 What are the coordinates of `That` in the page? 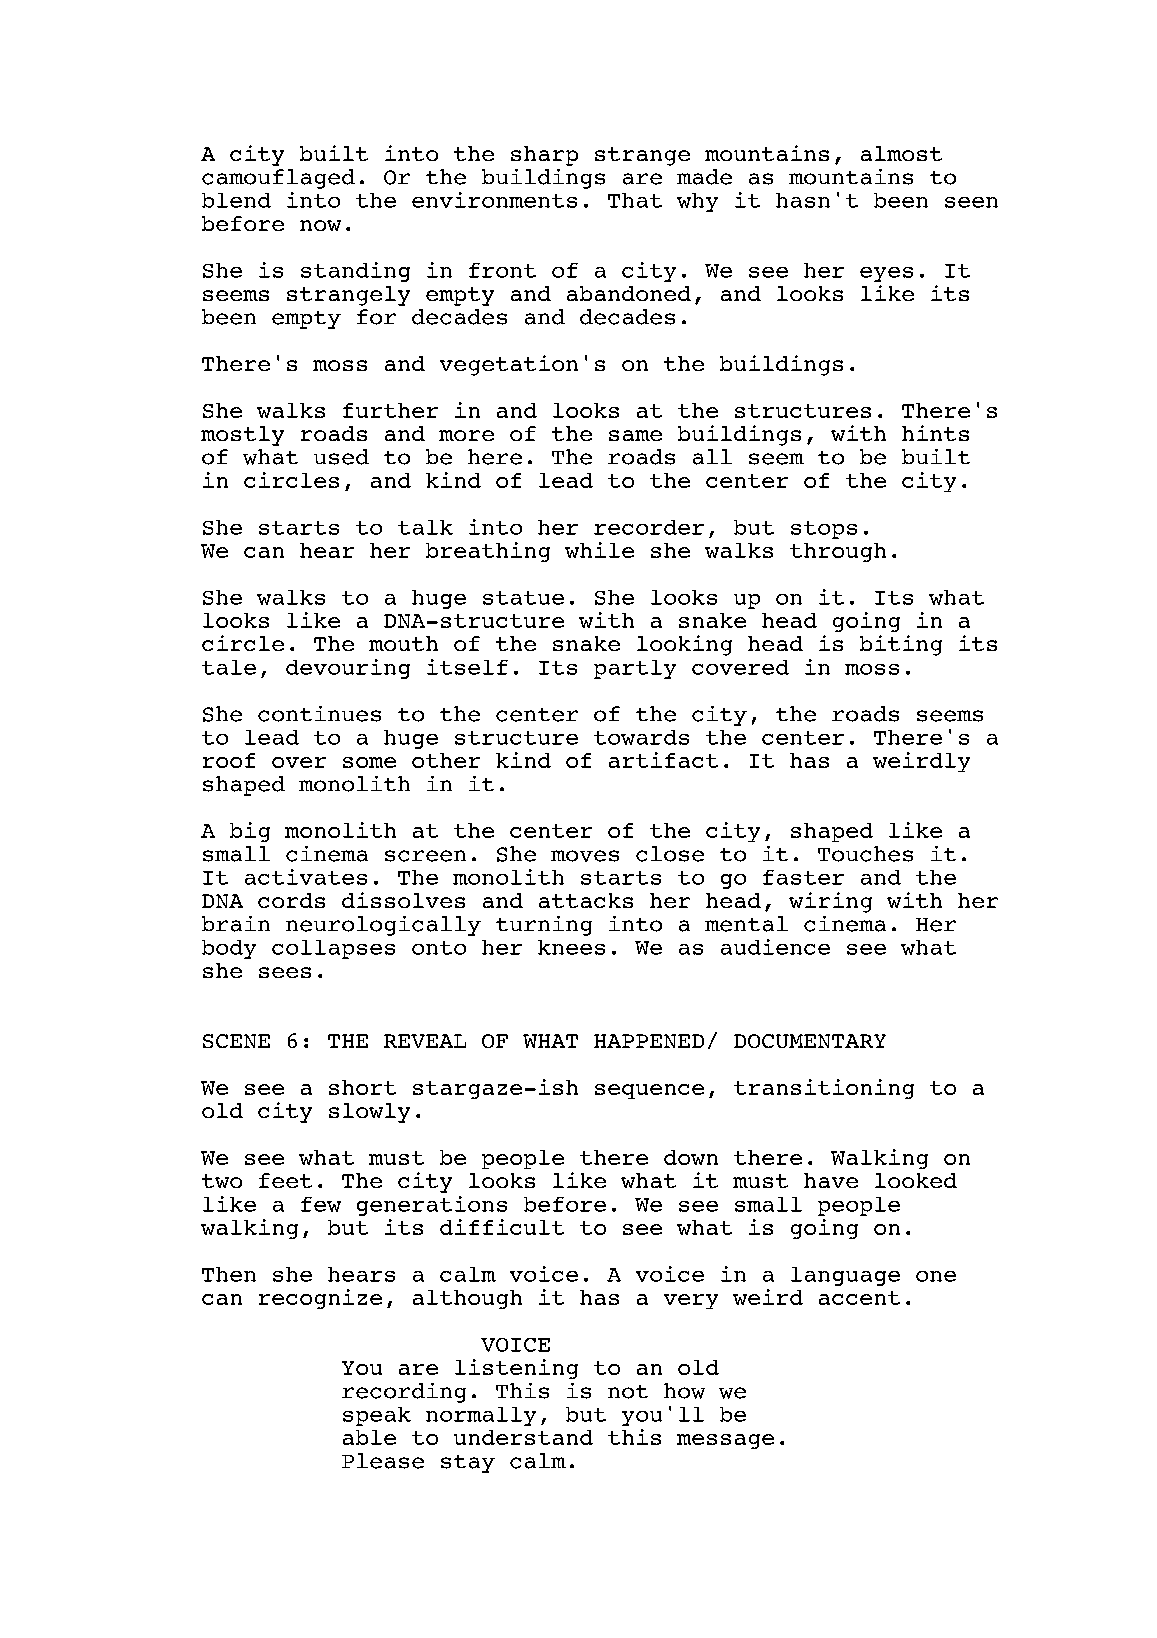 It's located at (635, 200).
